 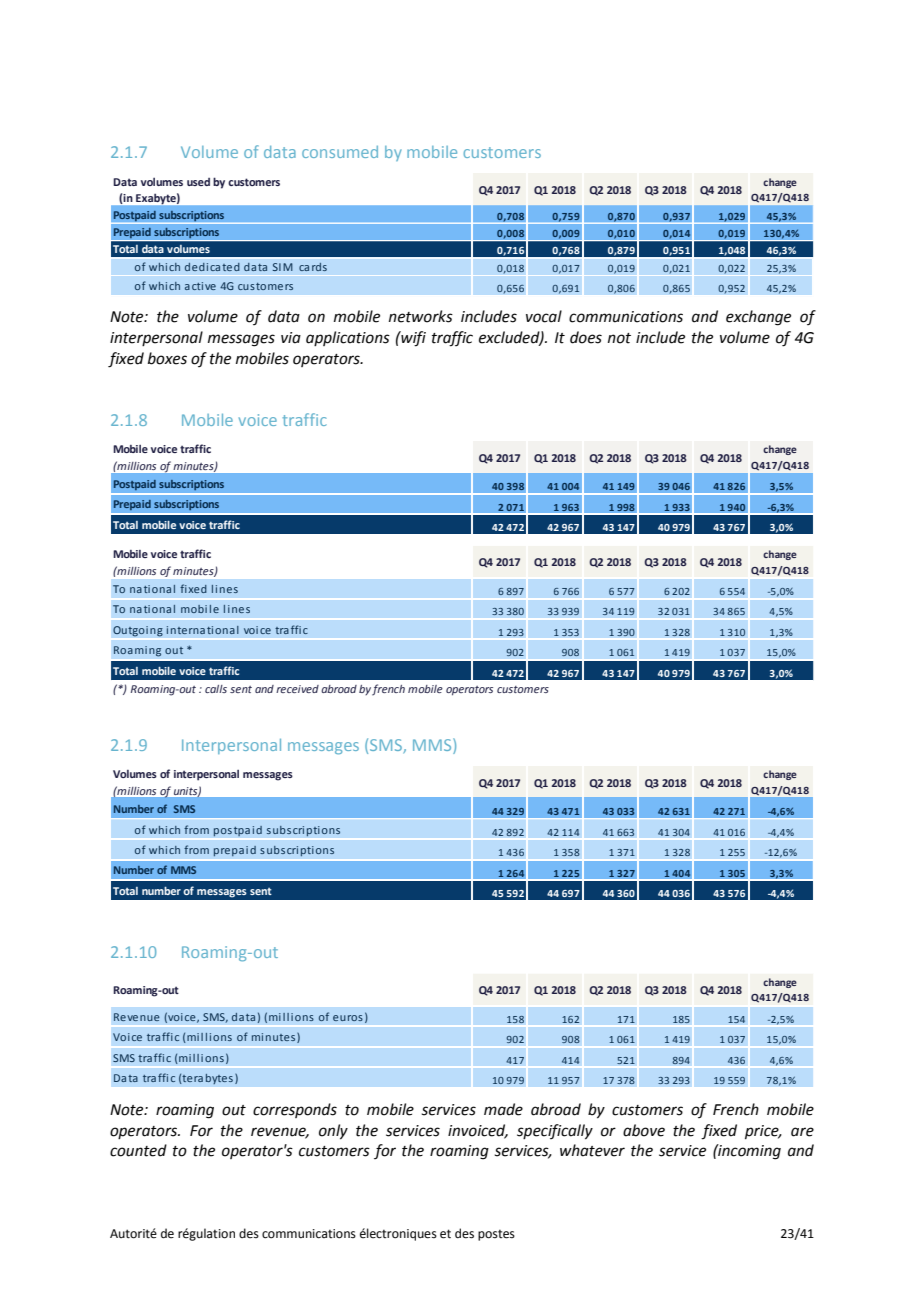 What do you see at coordinates (544, 316) in the screenshot?
I see `vocal` at bounding box center [544, 316].
